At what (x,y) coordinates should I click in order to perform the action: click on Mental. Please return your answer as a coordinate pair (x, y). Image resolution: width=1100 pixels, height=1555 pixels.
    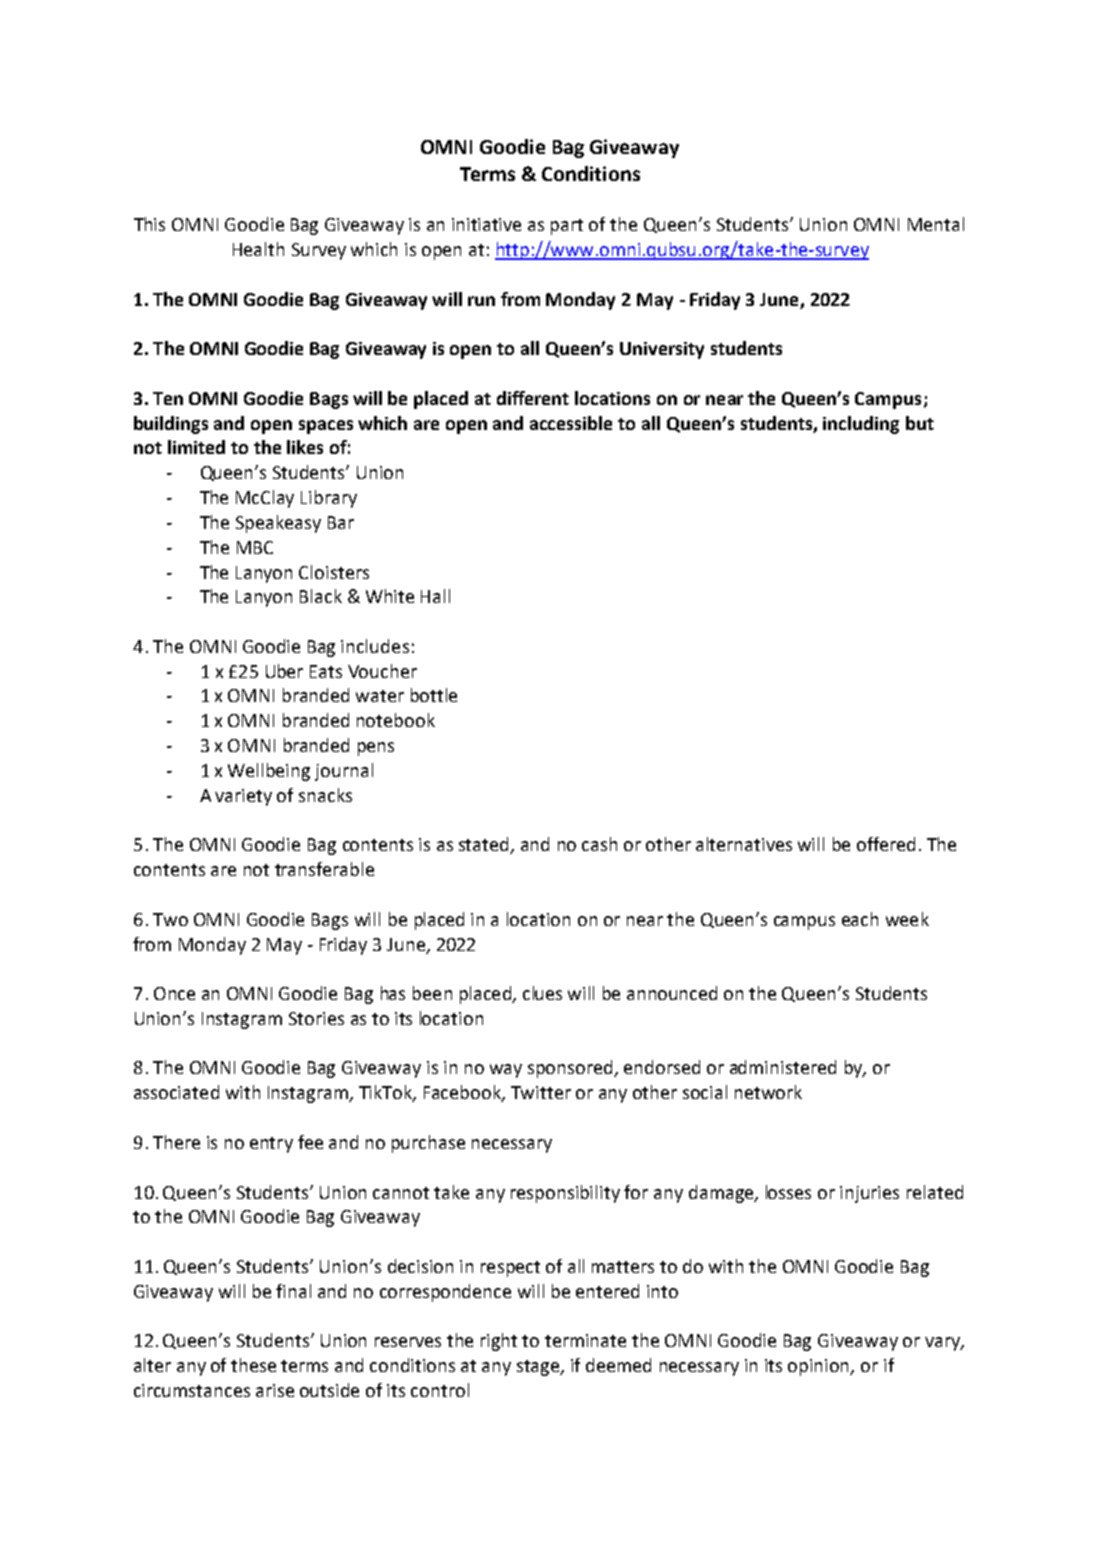
    Looking at the image, I should click on (936, 224).
